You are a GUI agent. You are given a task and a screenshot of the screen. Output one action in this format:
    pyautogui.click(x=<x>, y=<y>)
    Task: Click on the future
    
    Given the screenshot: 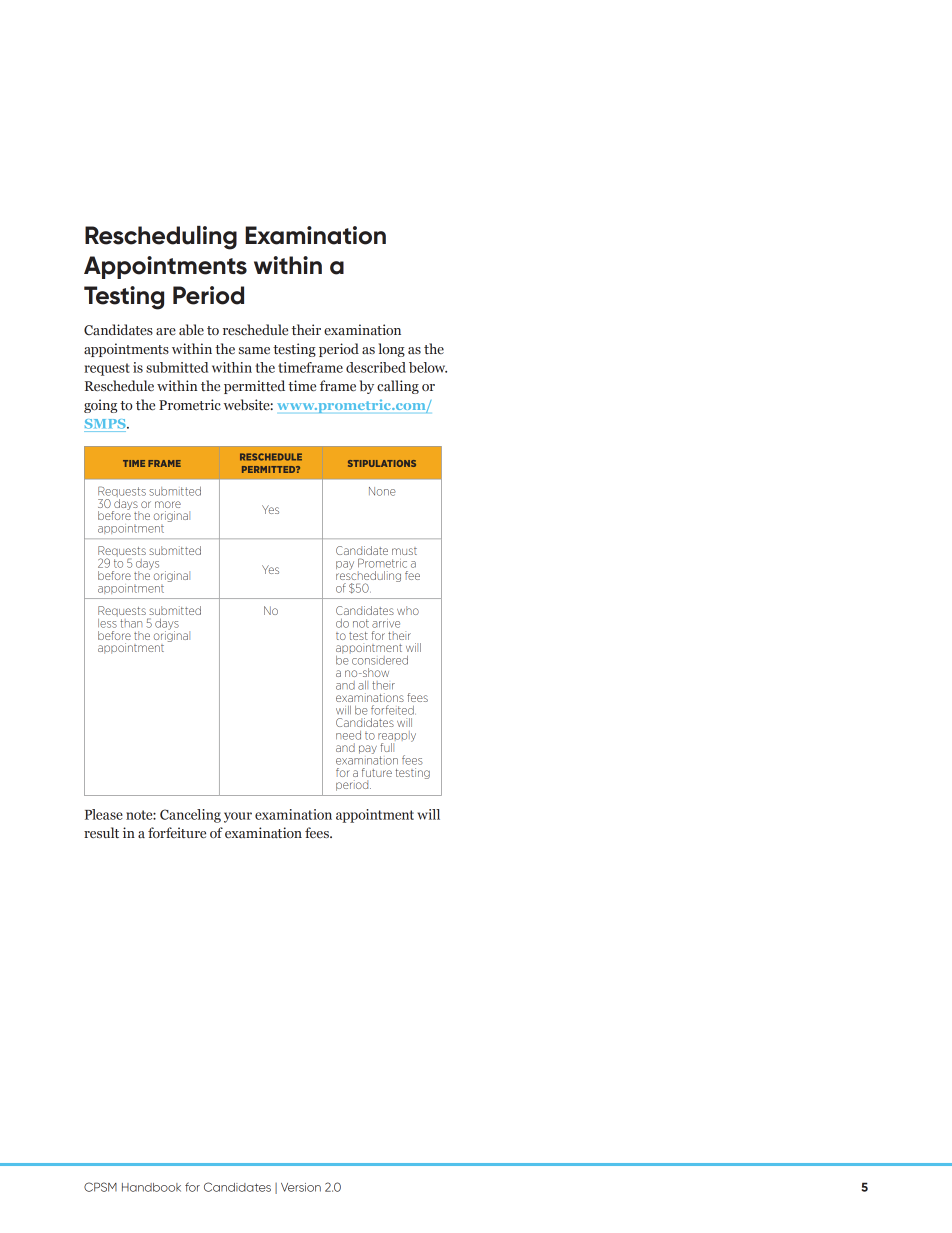 What is the action you would take?
    pyautogui.click(x=377, y=772)
